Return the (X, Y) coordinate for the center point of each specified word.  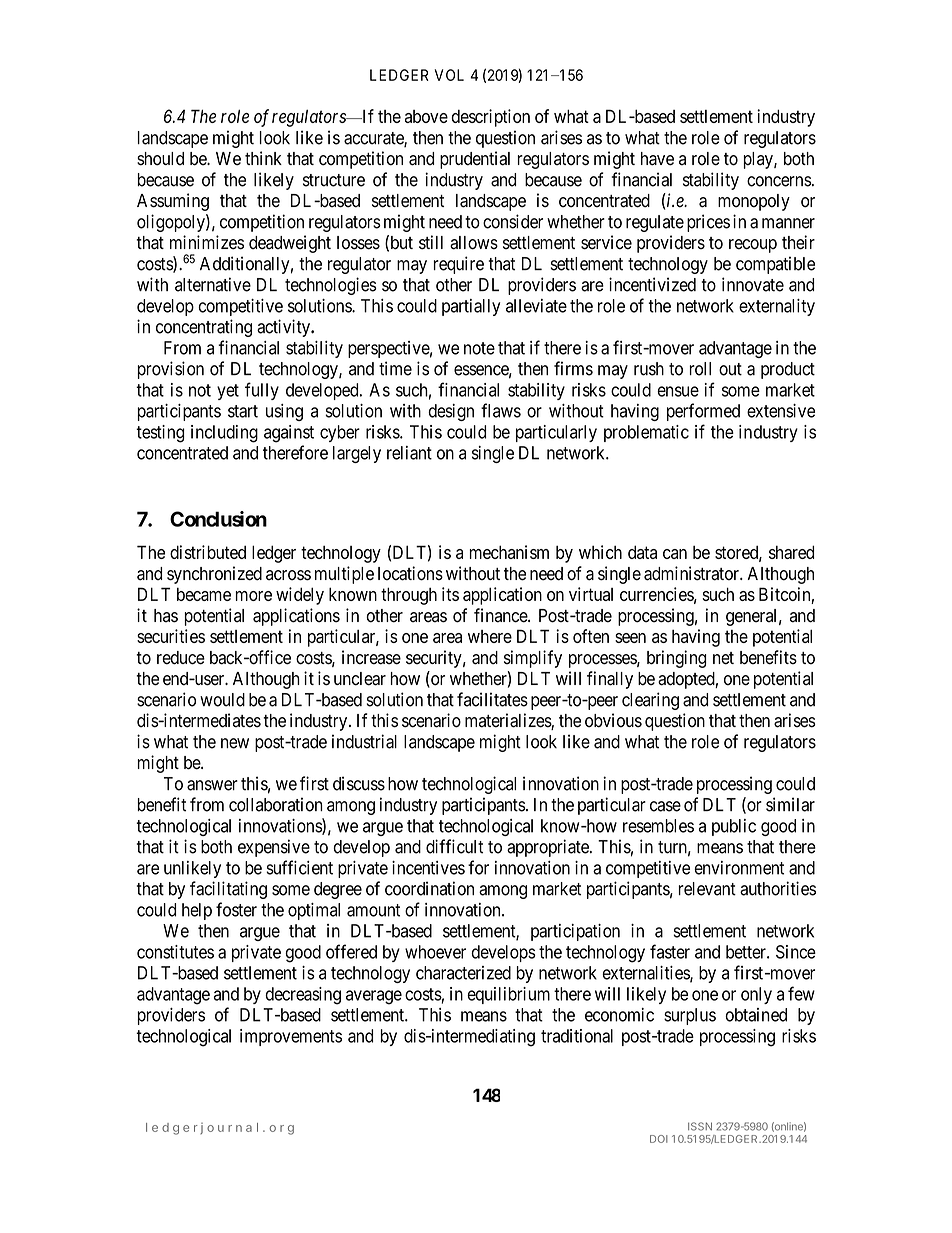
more (253, 596)
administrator (693, 573)
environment (739, 868)
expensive (274, 848)
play (759, 160)
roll (700, 369)
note (479, 348)
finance (501, 615)
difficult (454, 846)
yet (228, 392)
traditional (577, 1036)
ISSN (700, 1126)
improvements (291, 1037)
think (263, 158)
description (490, 118)
